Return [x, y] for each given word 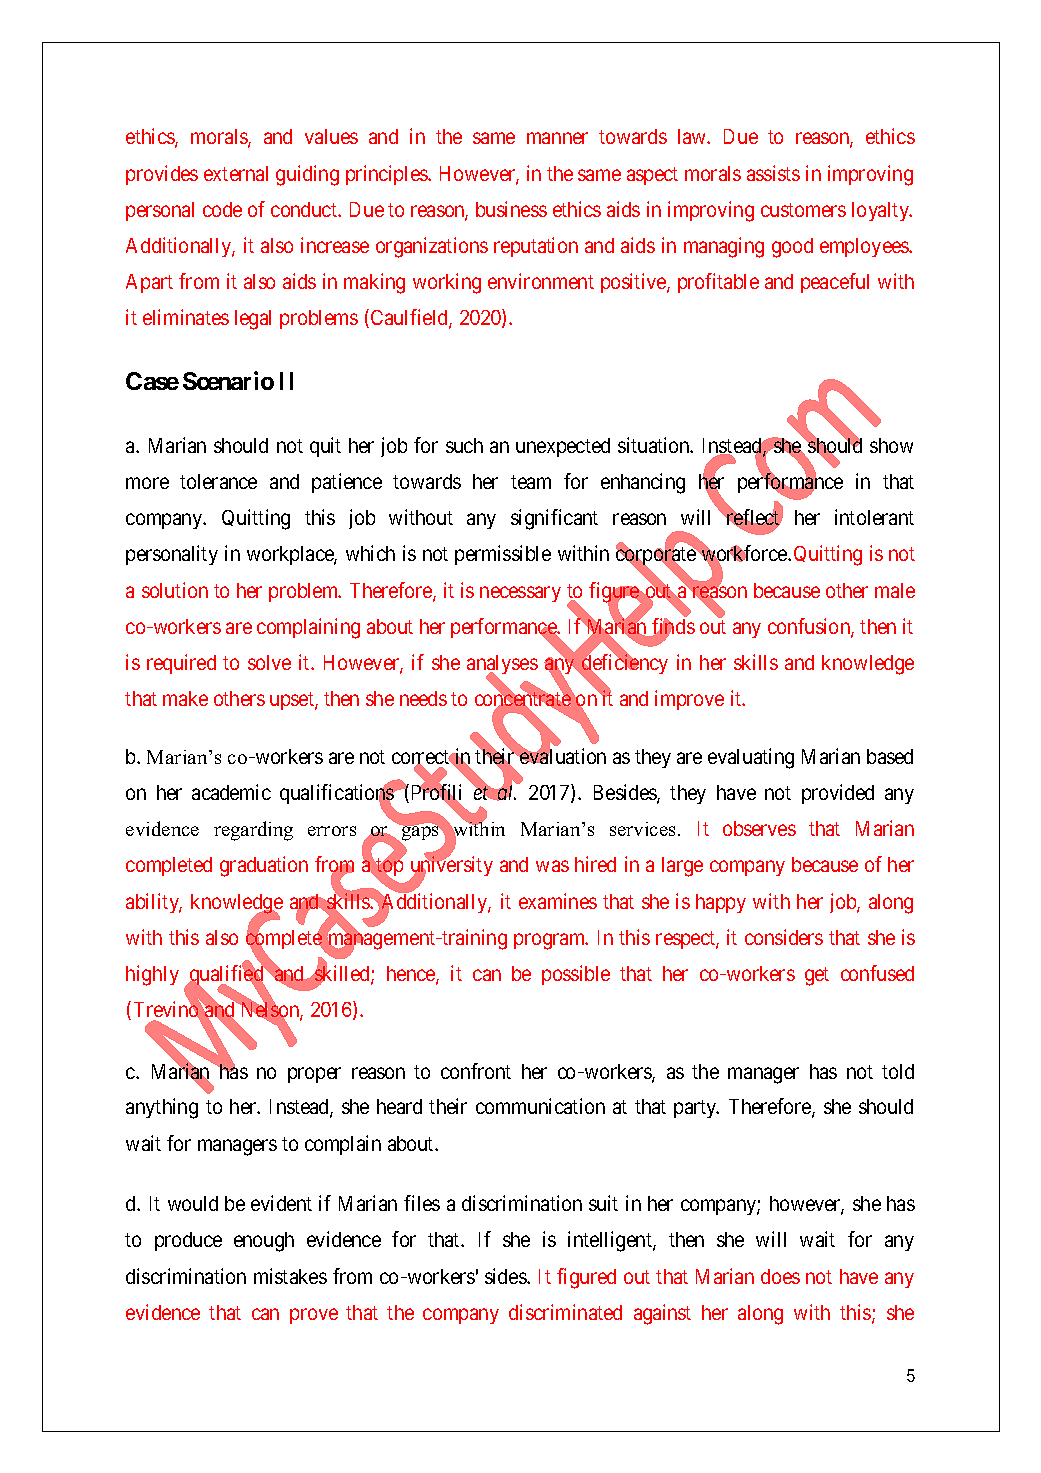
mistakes [290, 1276]
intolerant [874, 517]
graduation [264, 866]
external [236, 173]
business [511, 209]
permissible [503, 555]
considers [784, 937]
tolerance [218, 481]
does [780, 1276]
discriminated [565, 1312]
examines [558, 901]
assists [773, 173]
